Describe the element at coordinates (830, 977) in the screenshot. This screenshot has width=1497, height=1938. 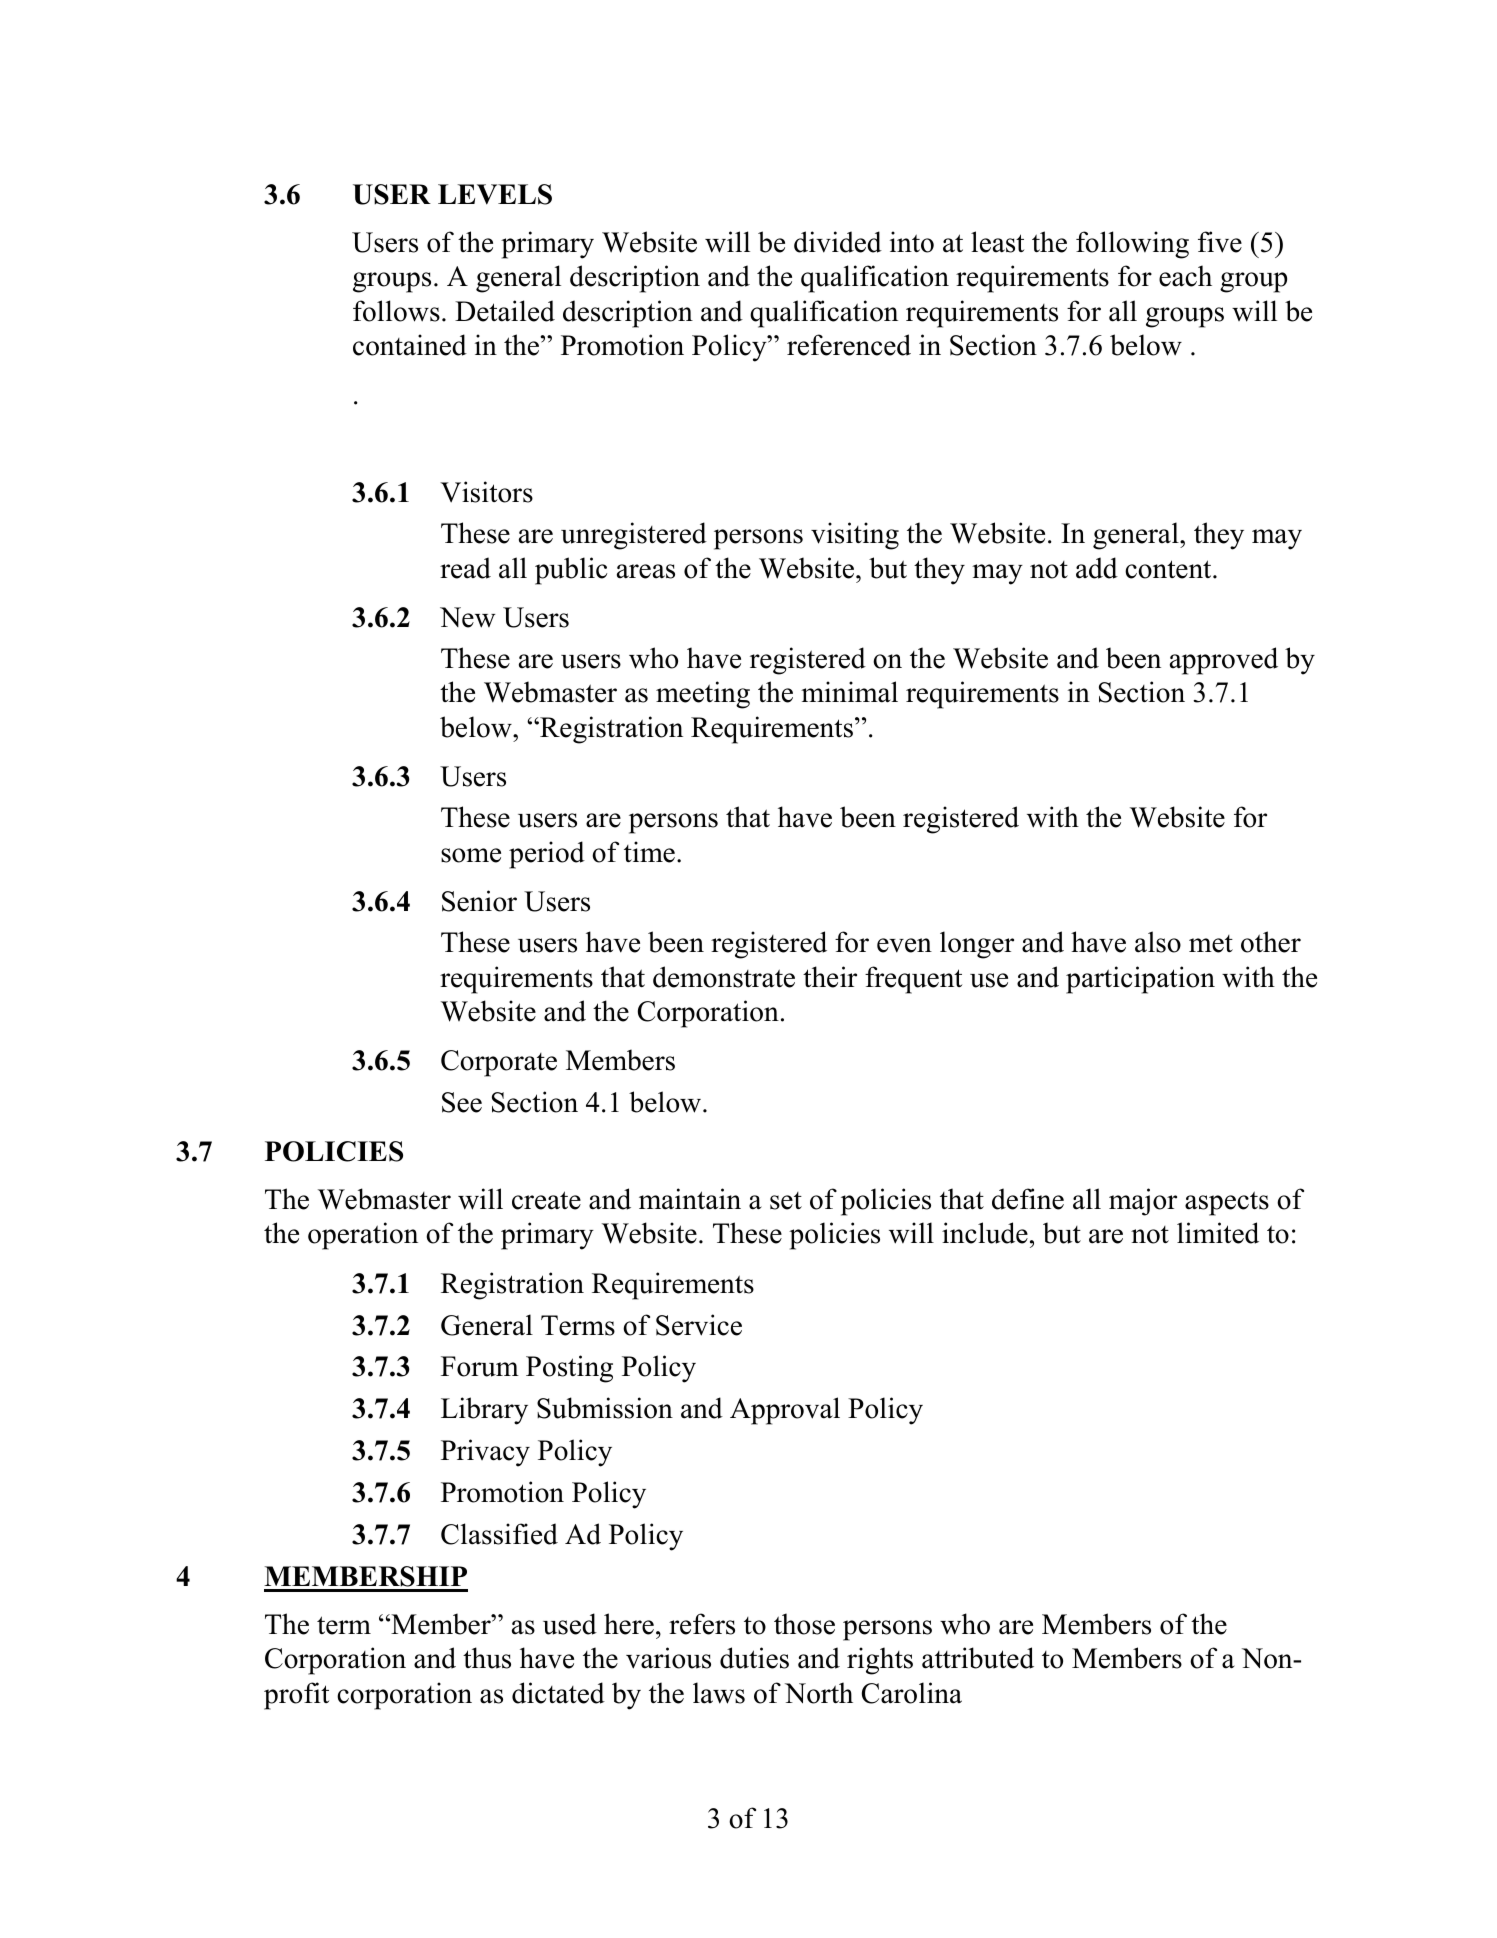
I see `their` at that location.
